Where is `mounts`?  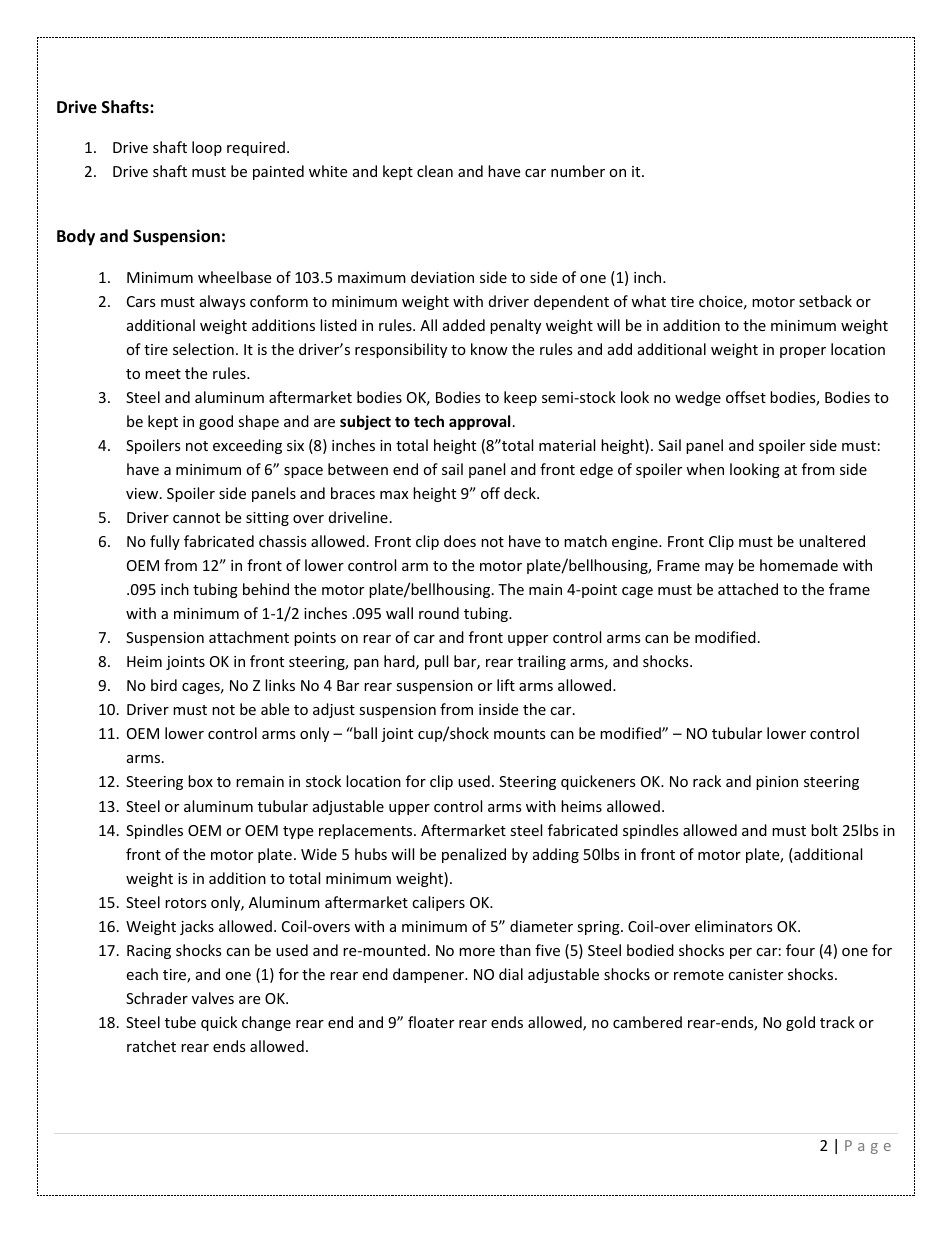
mounts is located at coordinates (520, 734).
